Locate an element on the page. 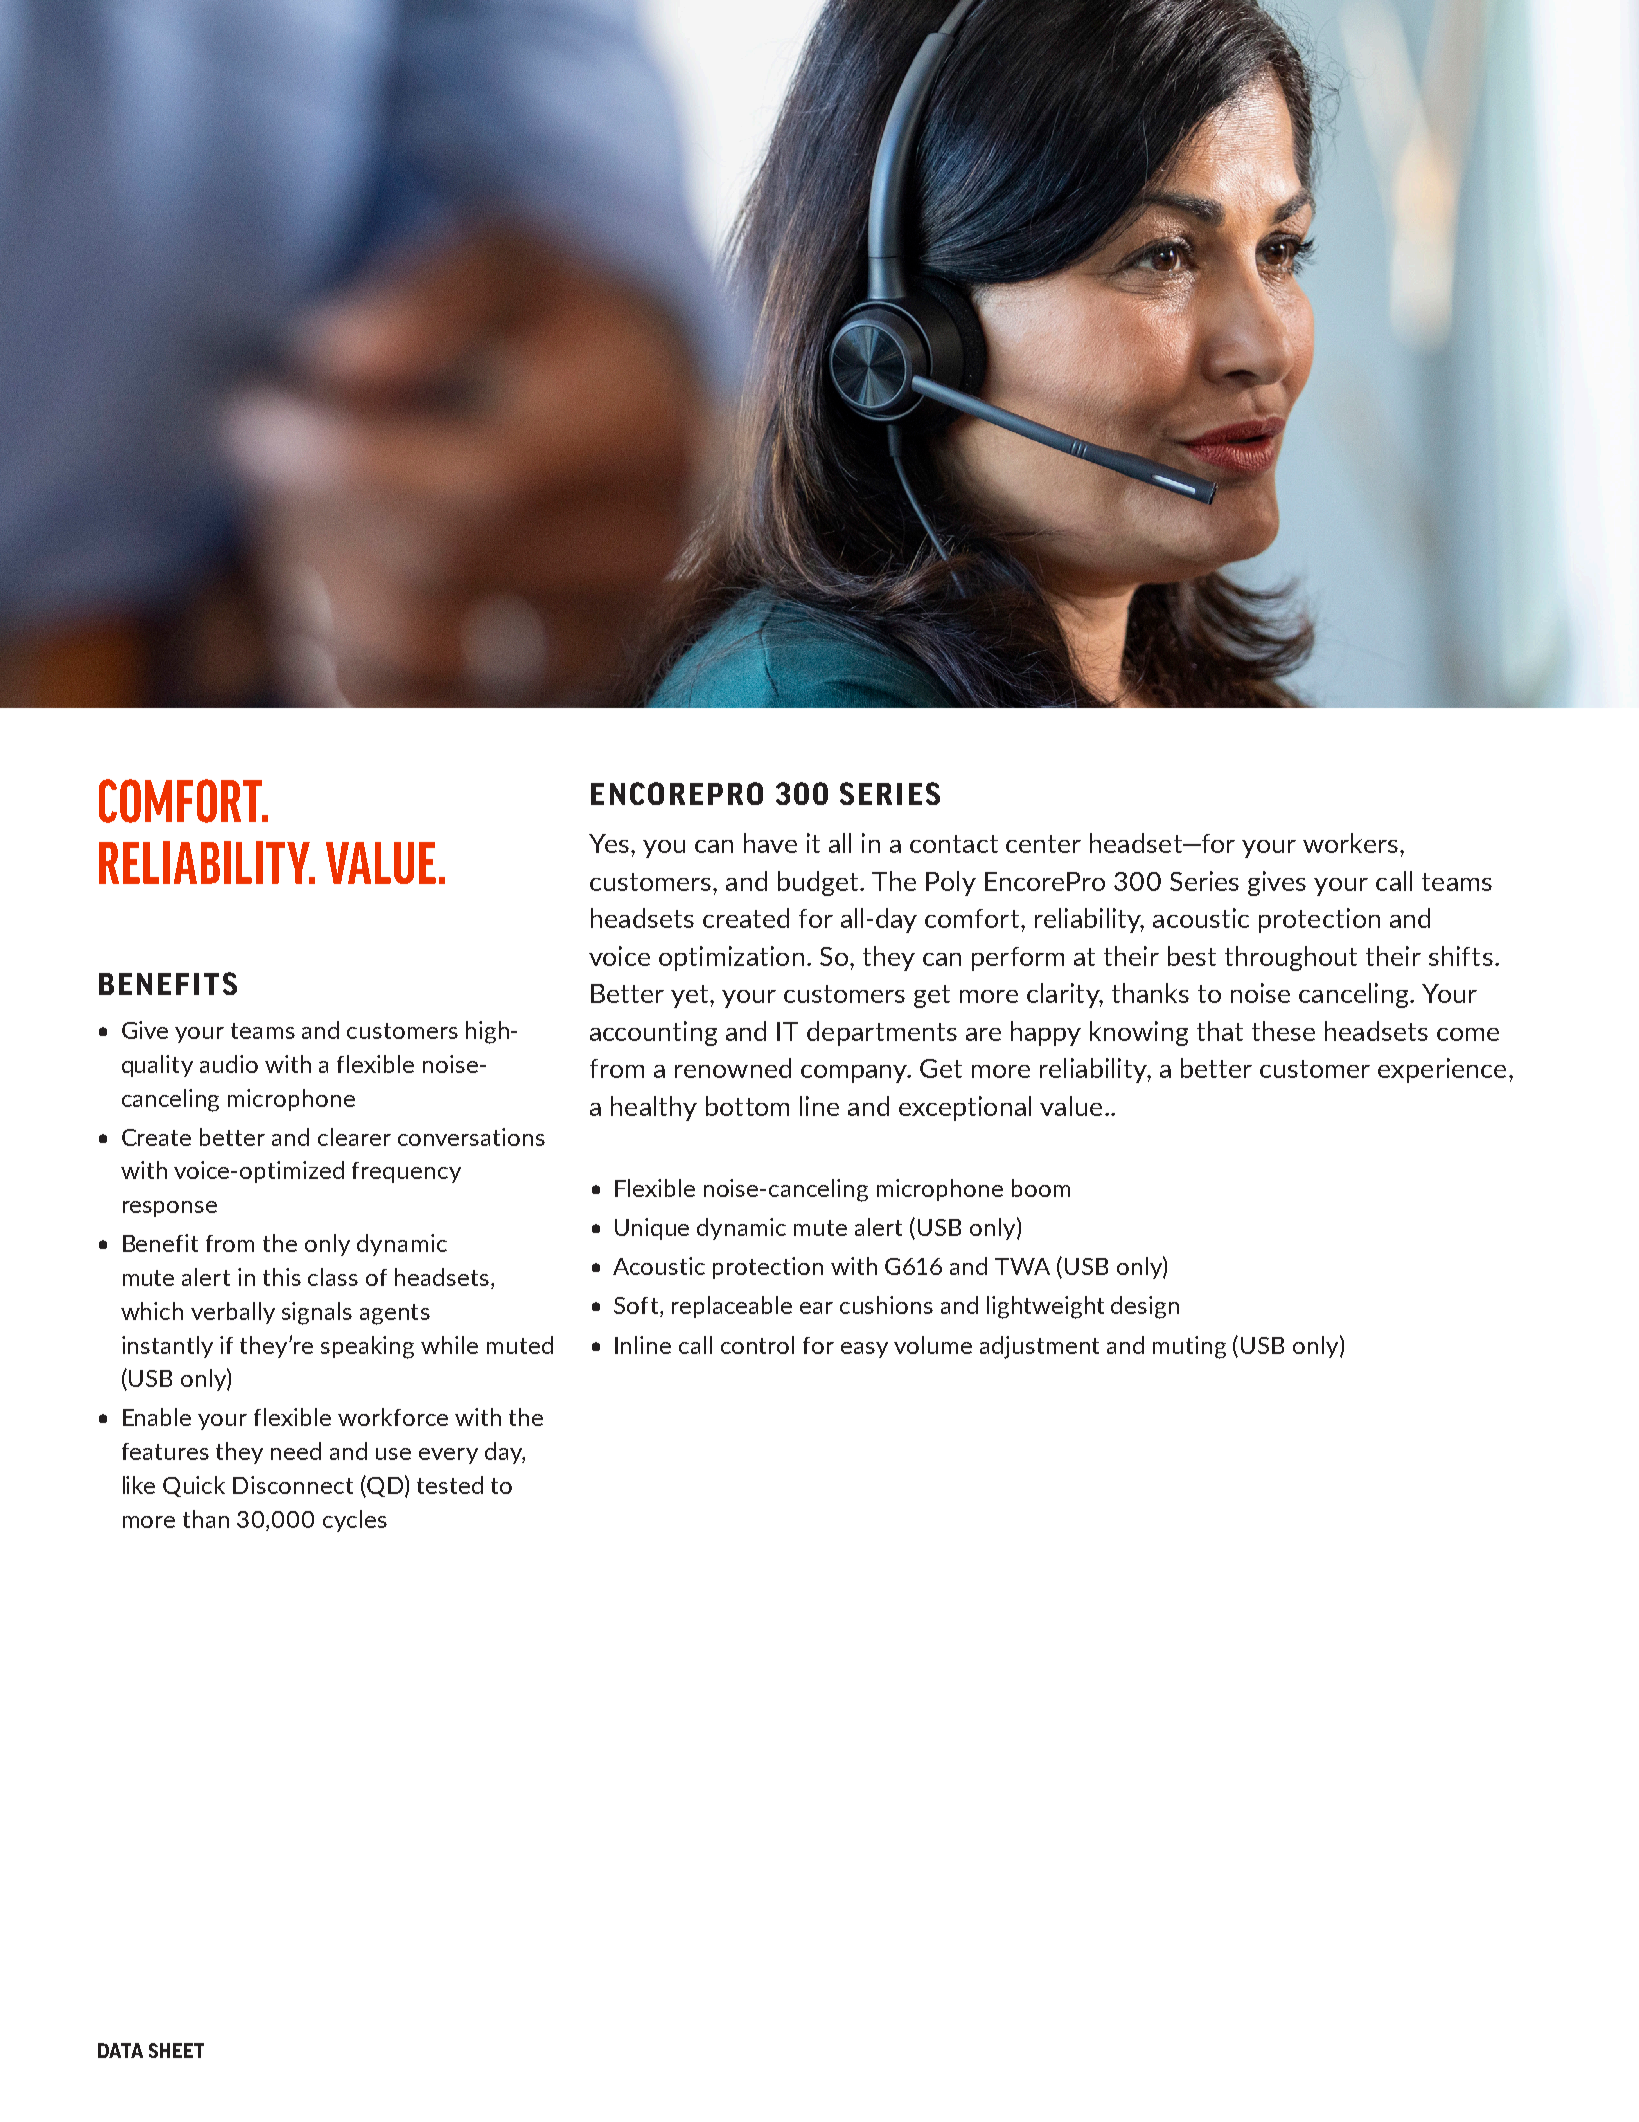 The width and height of the document is (1639, 2122). DATA is located at coordinates (120, 2050).
